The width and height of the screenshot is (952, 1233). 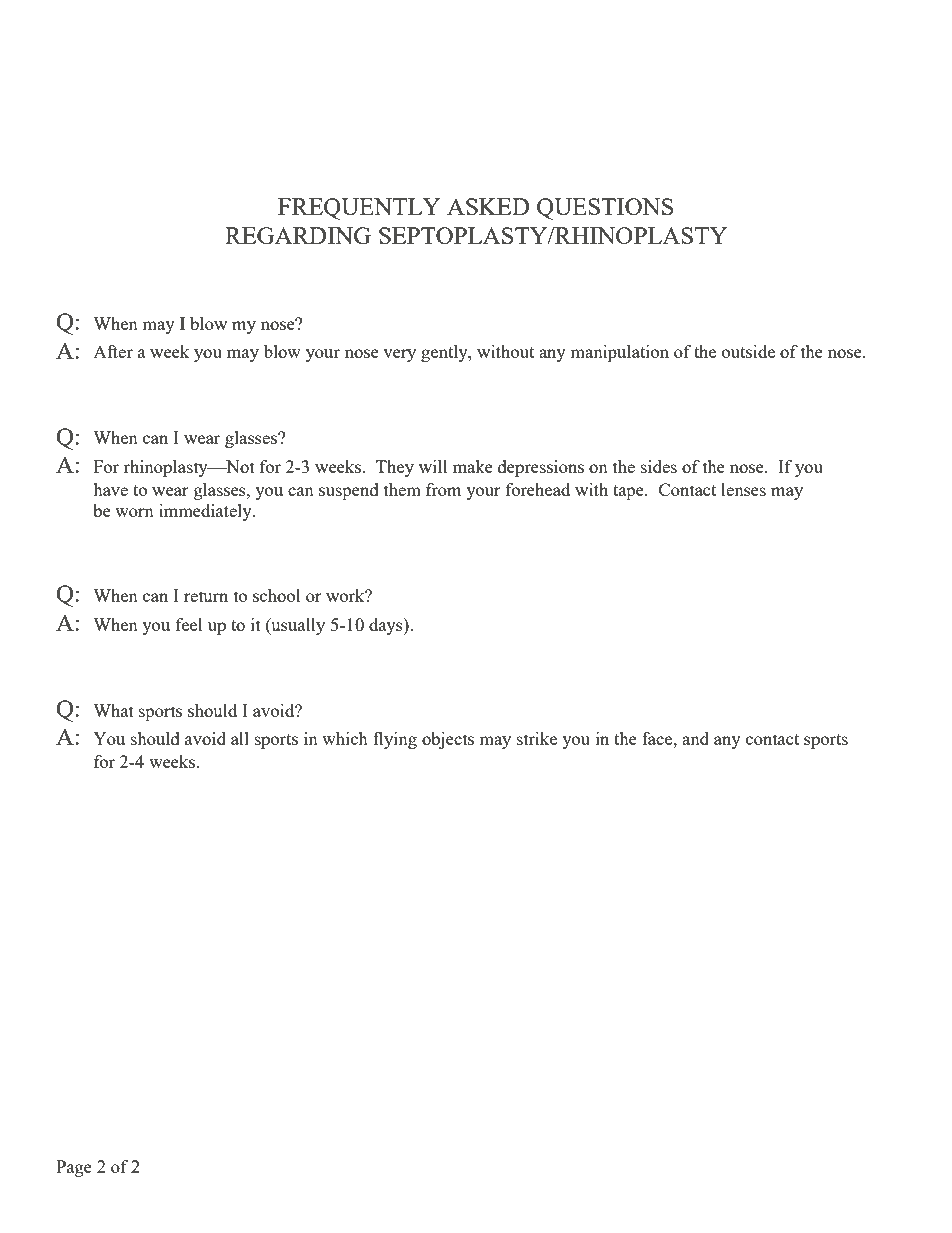 What do you see at coordinates (537, 738) in the screenshot?
I see `strike` at bounding box center [537, 738].
